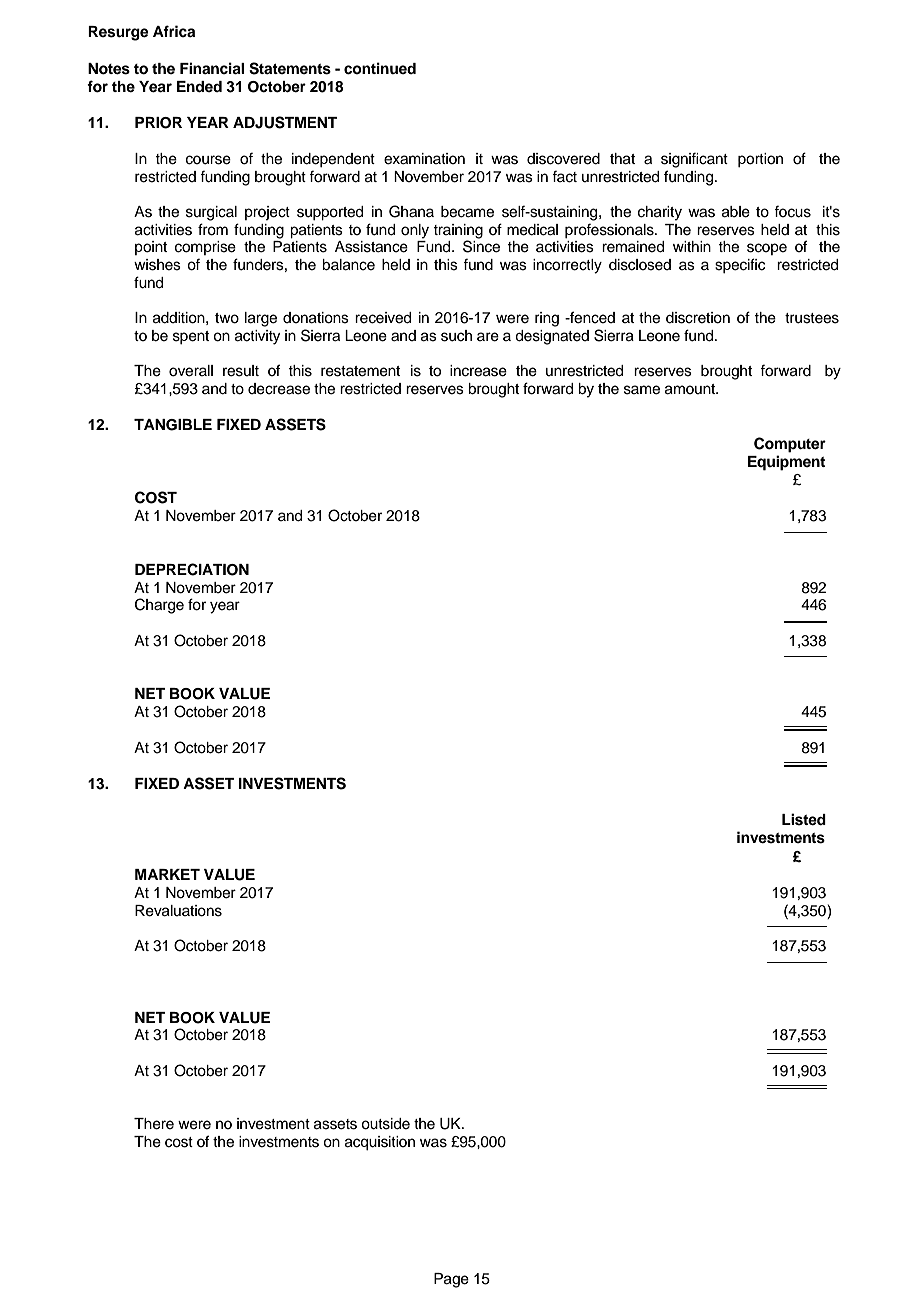 Image resolution: width=924 pixels, height=1307 pixels. Describe the element at coordinates (192, 569) in the screenshot. I see `DEPRECIATION` at that location.
